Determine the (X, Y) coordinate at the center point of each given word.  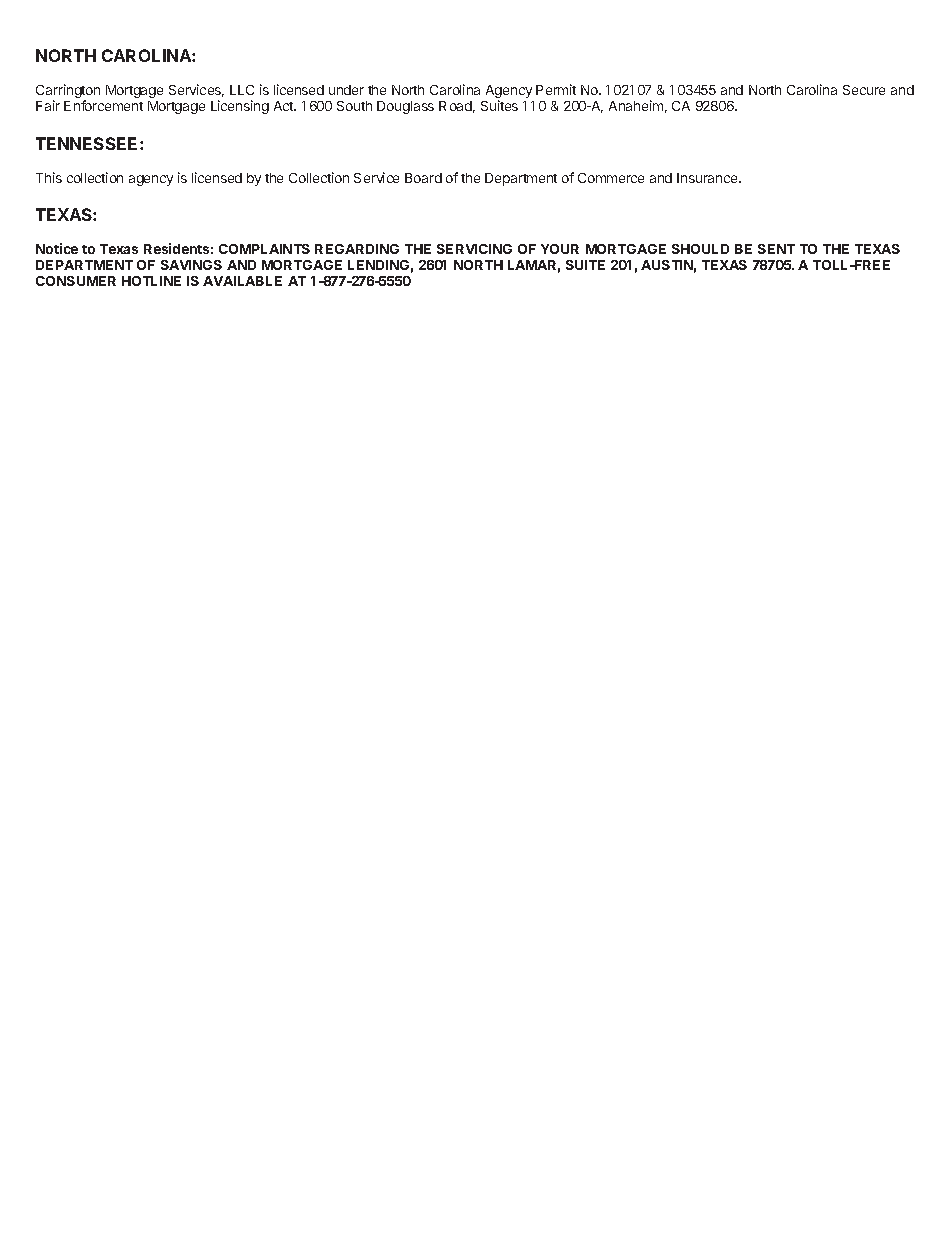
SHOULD (700, 249)
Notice (57, 248)
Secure (864, 90)
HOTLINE (151, 281)
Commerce (611, 178)
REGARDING (357, 249)
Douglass (405, 107)
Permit (556, 89)
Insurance (708, 178)
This (49, 177)
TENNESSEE (88, 143)
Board (423, 178)
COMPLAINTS (264, 249)
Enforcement (103, 105)
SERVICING (474, 249)
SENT (776, 249)
